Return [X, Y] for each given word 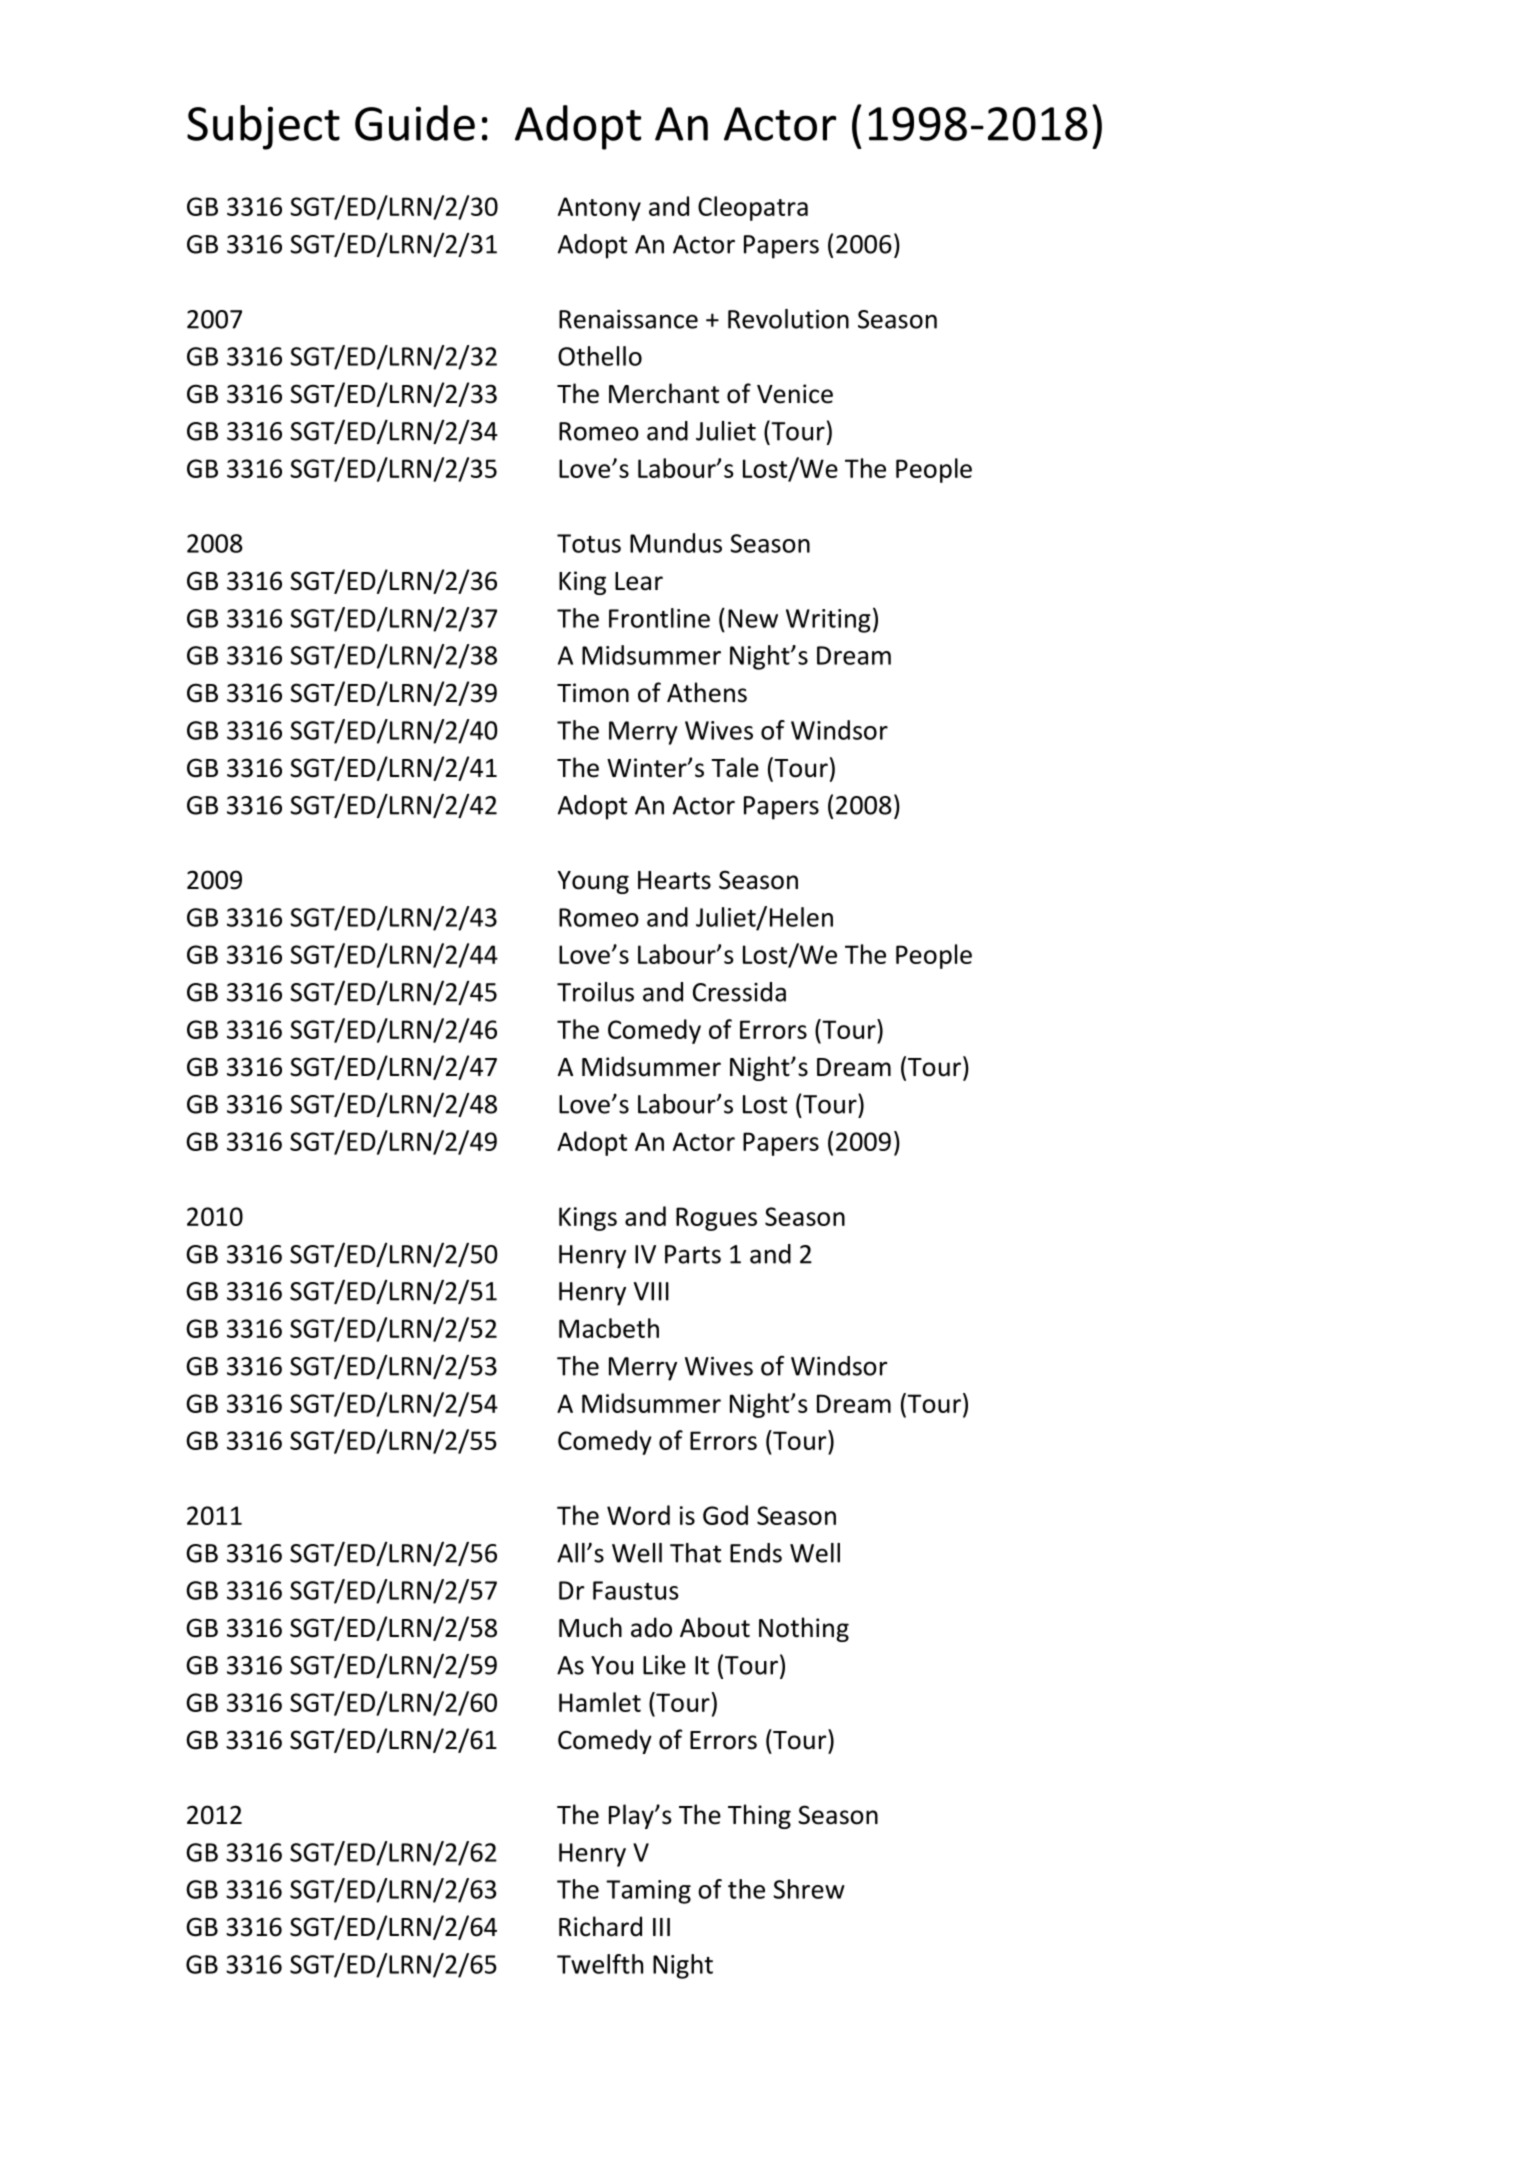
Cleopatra [753, 208]
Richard [600, 1926]
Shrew [809, 1889]
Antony [599, 209]
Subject [263, 127]
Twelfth [600, 1964]
